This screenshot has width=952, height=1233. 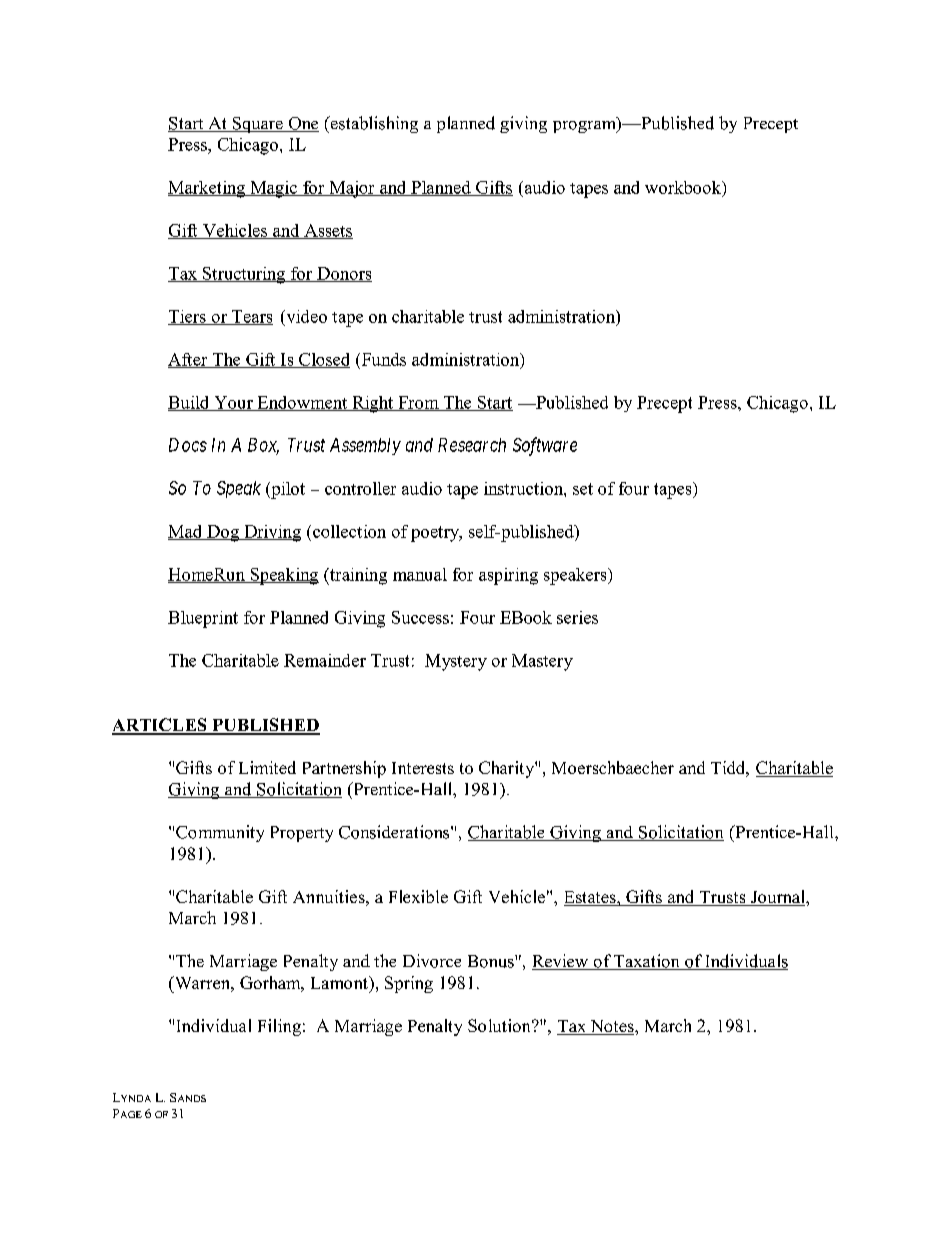 What do you see at coordinates (279, 1027) in the screenshot?
I see `Filing` at bounding box center [279, 1027].
